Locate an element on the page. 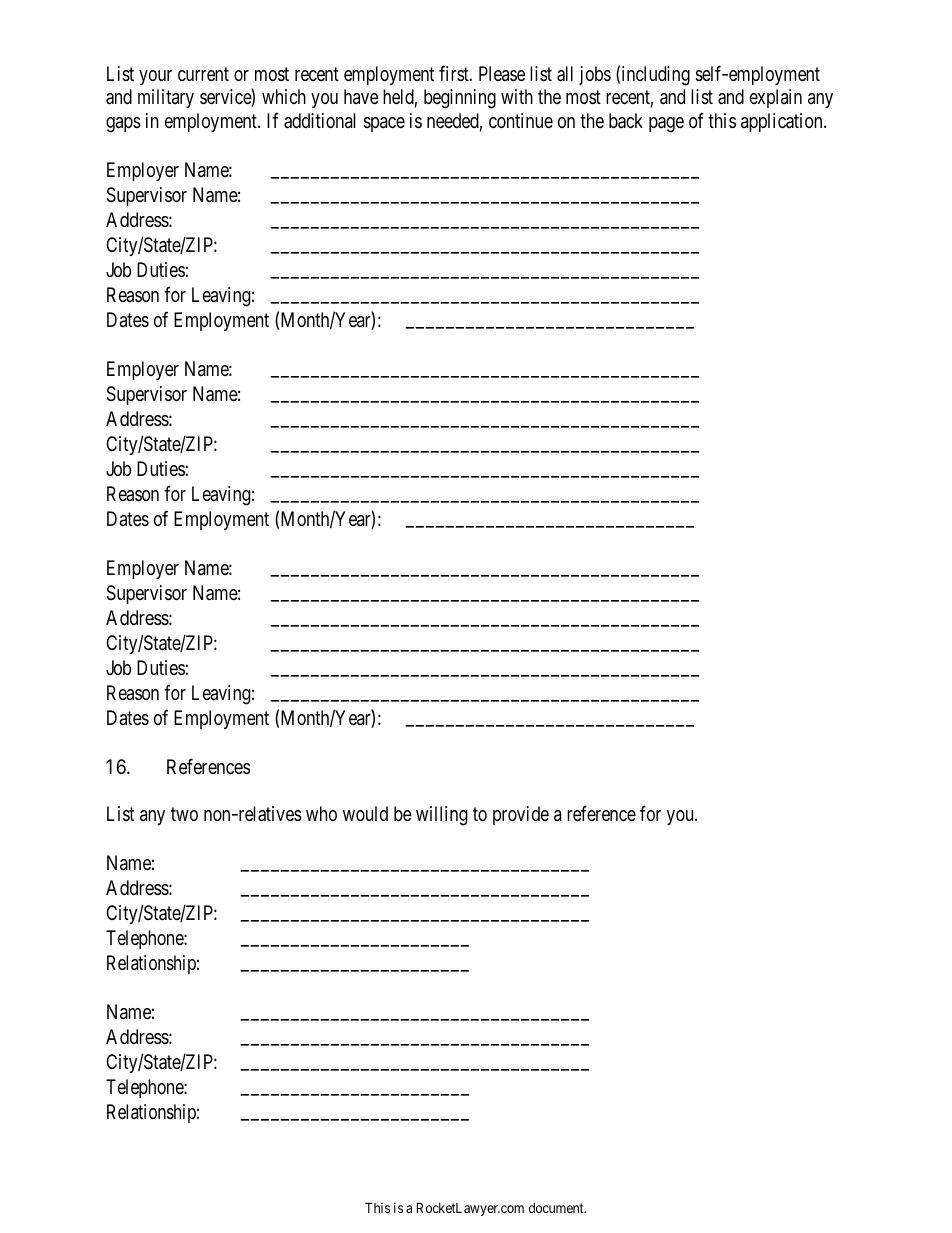 The height and width of the document is (1233, 952). application is located at coordinates (783, 122).
